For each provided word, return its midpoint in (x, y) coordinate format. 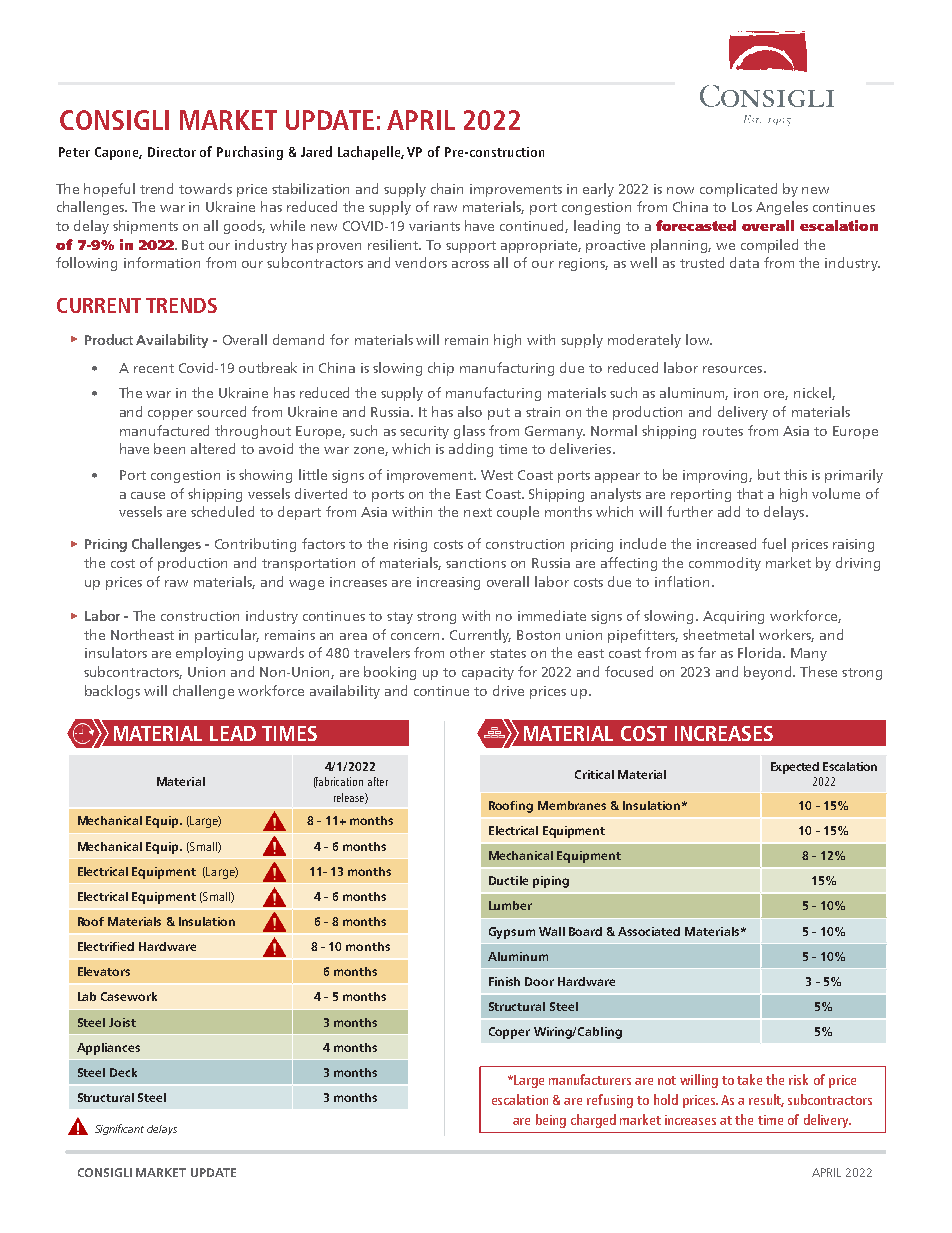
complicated (738, 190)
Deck (123, 1072)
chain (447, 188)
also (470, 411)
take (749, 1079)
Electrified (106, 946)
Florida (761, 652)
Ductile (508, 880)
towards (205, 188)
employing (209, 654)
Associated (649, 931)
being (551, 1121)
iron (746, 393)
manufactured (164, 430)
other (467, 652)
